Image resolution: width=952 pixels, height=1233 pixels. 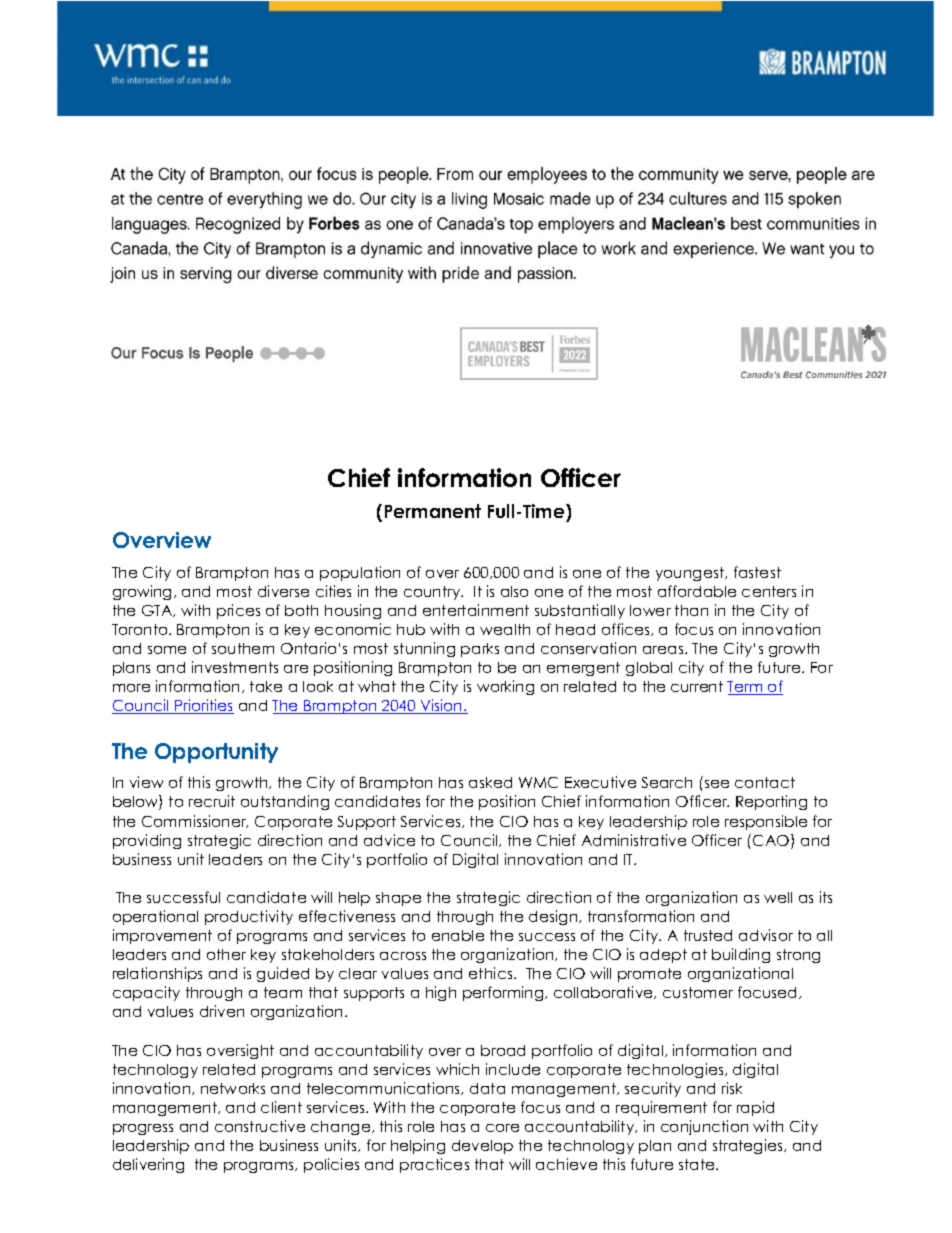 What do you see at coordinates (283, 591) in the page?
I see `diverse` at bounding box center [283, 591].
